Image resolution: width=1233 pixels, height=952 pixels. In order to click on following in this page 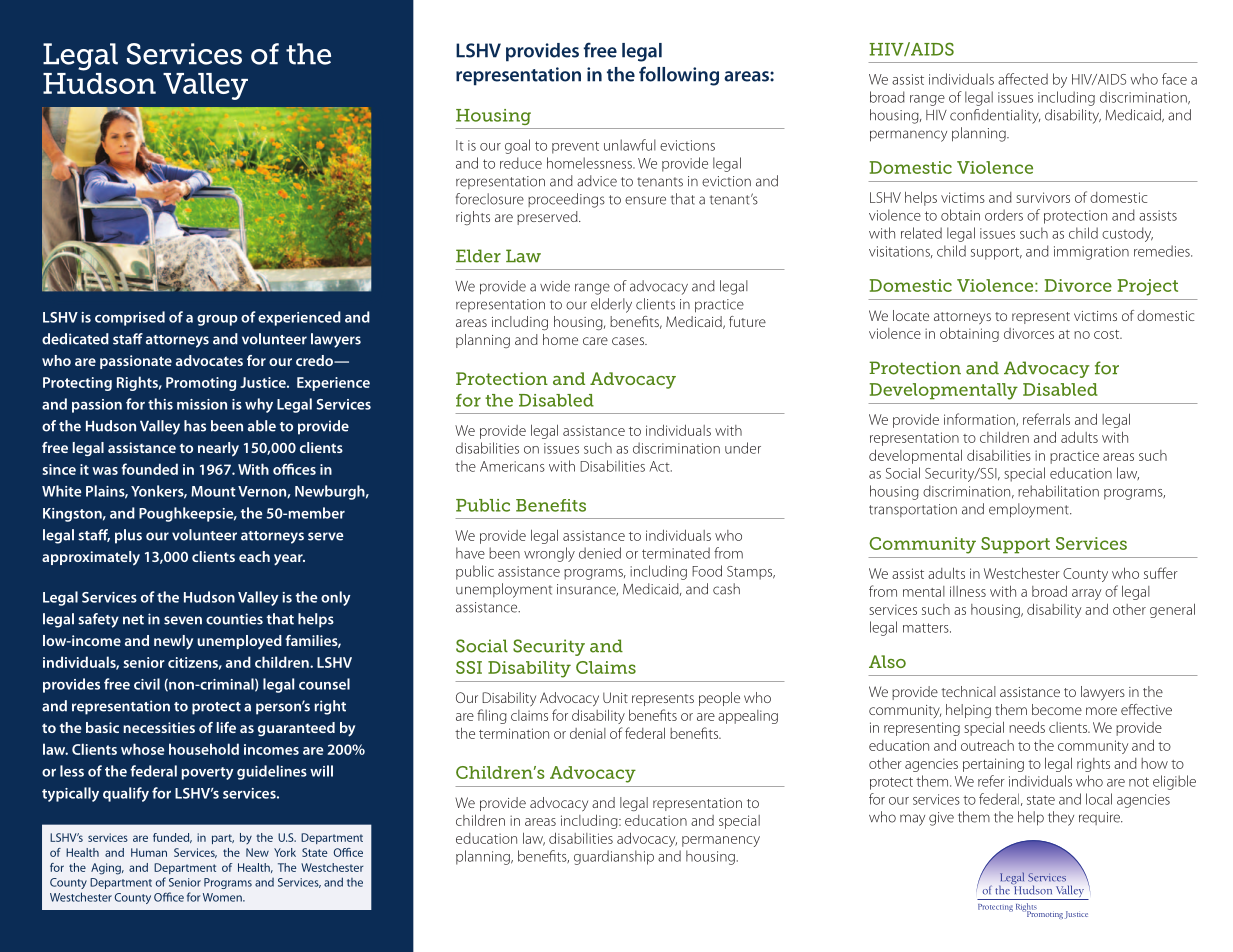, I will do `click(679, 76)`.
